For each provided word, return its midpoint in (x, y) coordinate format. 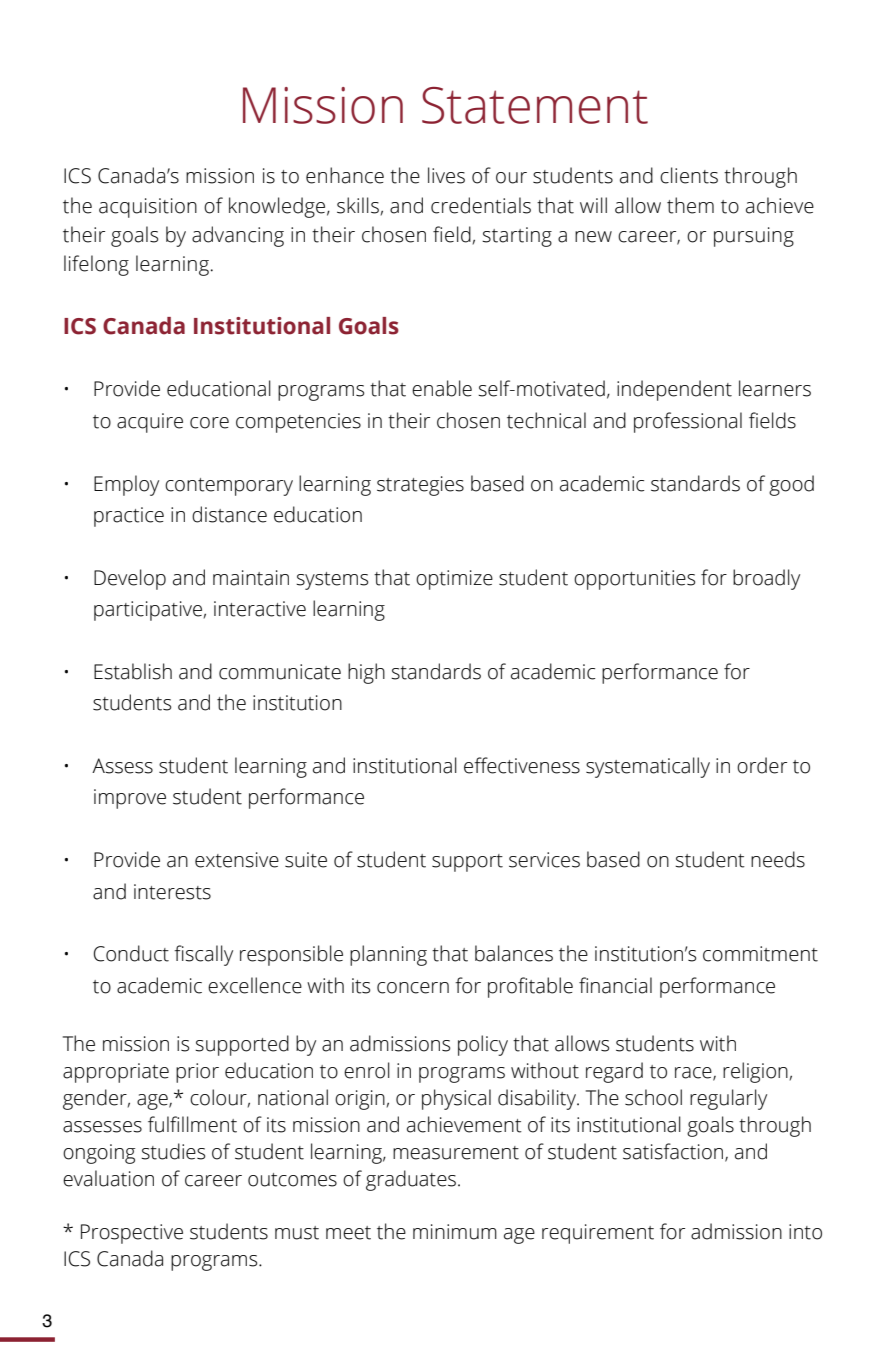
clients (689, 175)
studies (173, 1151)
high (366, 673)
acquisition (148, 208)
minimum (455, 1232)
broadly (766, 579)
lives (446, 175)
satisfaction (674, 1152)
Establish (133, 671)
